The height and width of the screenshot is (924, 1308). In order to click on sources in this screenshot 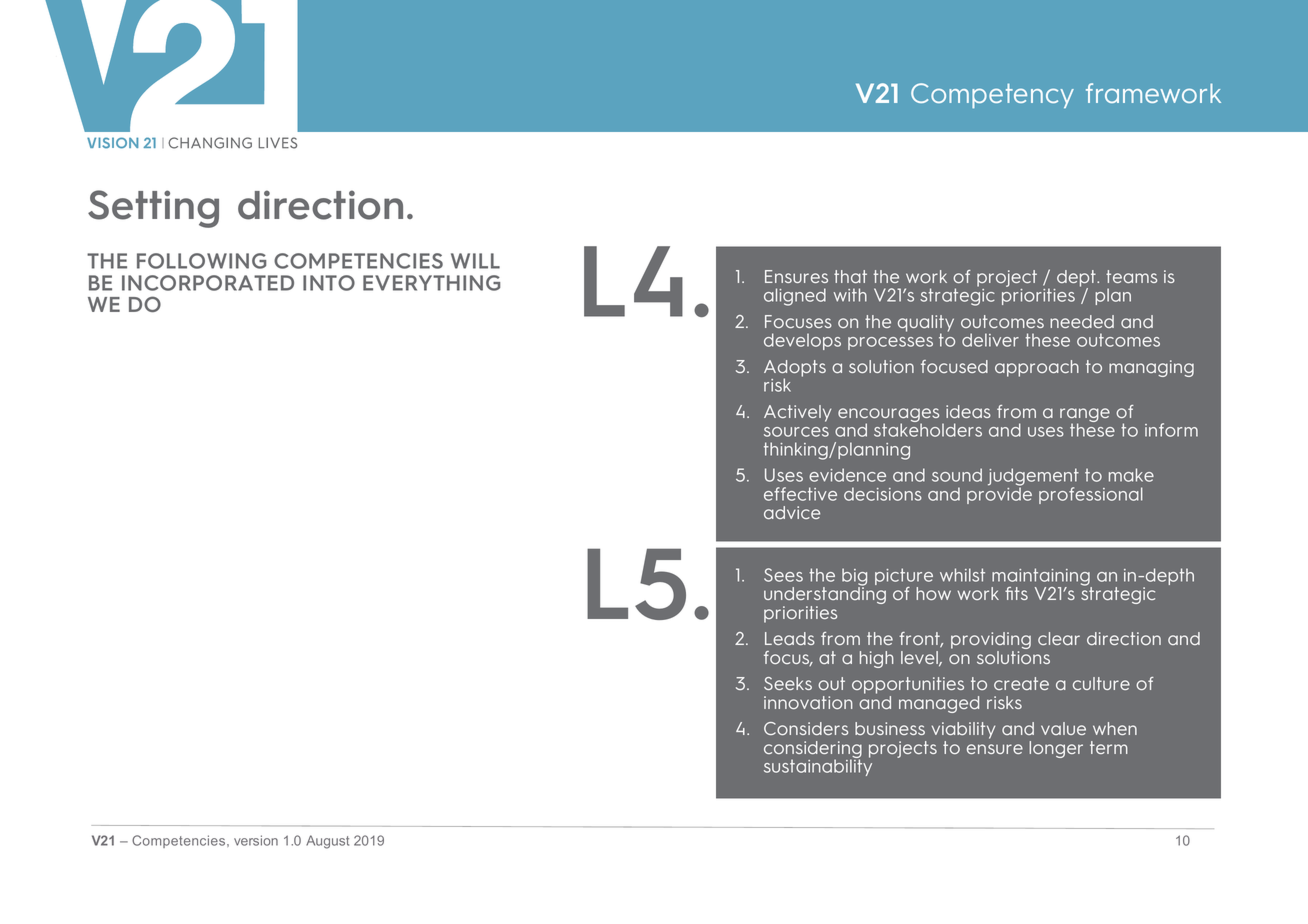, I will do `click(796, 432)`.
